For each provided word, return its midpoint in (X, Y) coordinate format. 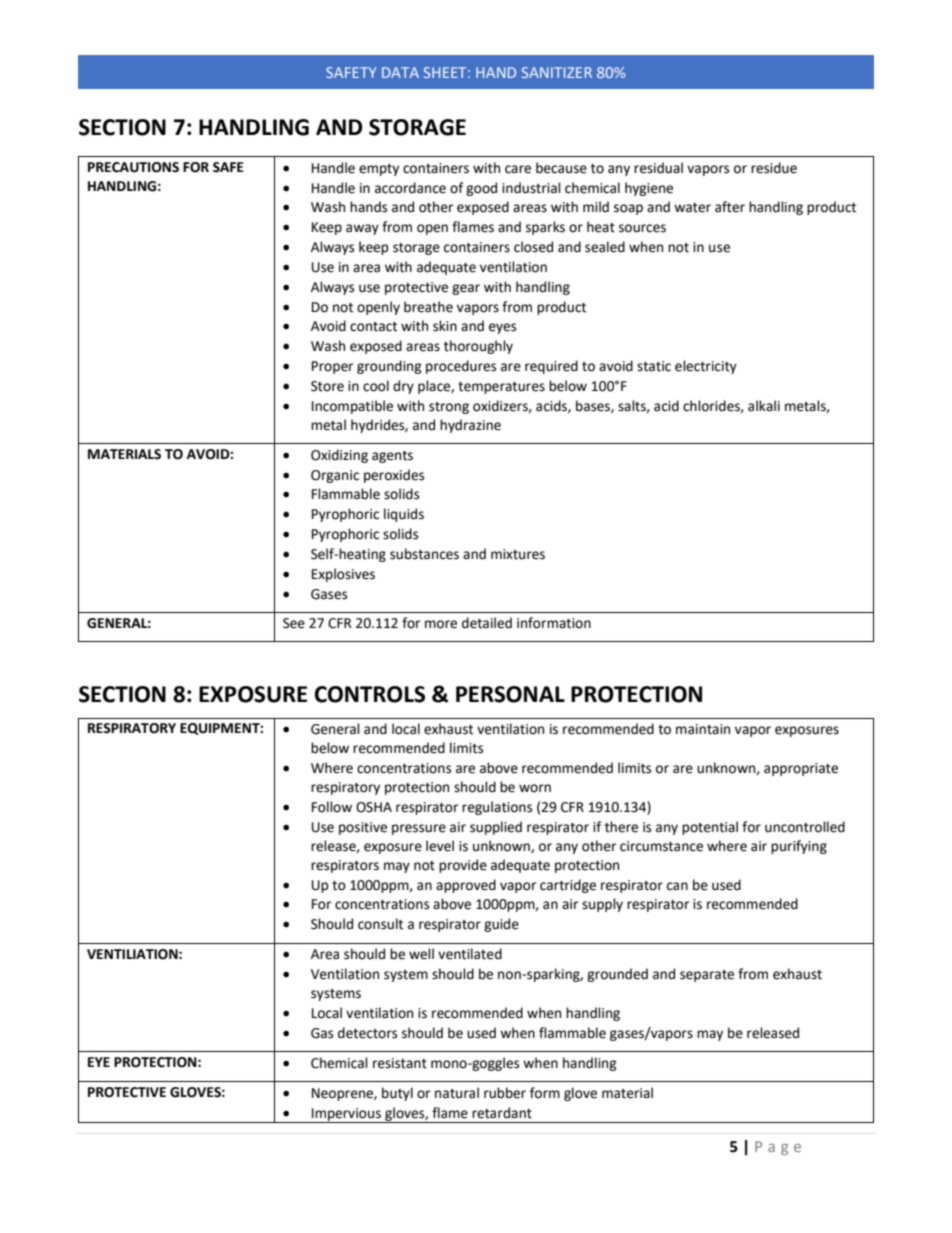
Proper (332, 367)
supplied (496, 828)
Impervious (346, 1115)
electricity (706, 367)
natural (457, 1093)
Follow (332, 807)
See (294, 623)
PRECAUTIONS (133, 167)
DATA (400, 72)
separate (707, 976)
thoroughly (478, 347)
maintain (703, 729)
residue (774, 168)
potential (710, 828)
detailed (487, 623)
